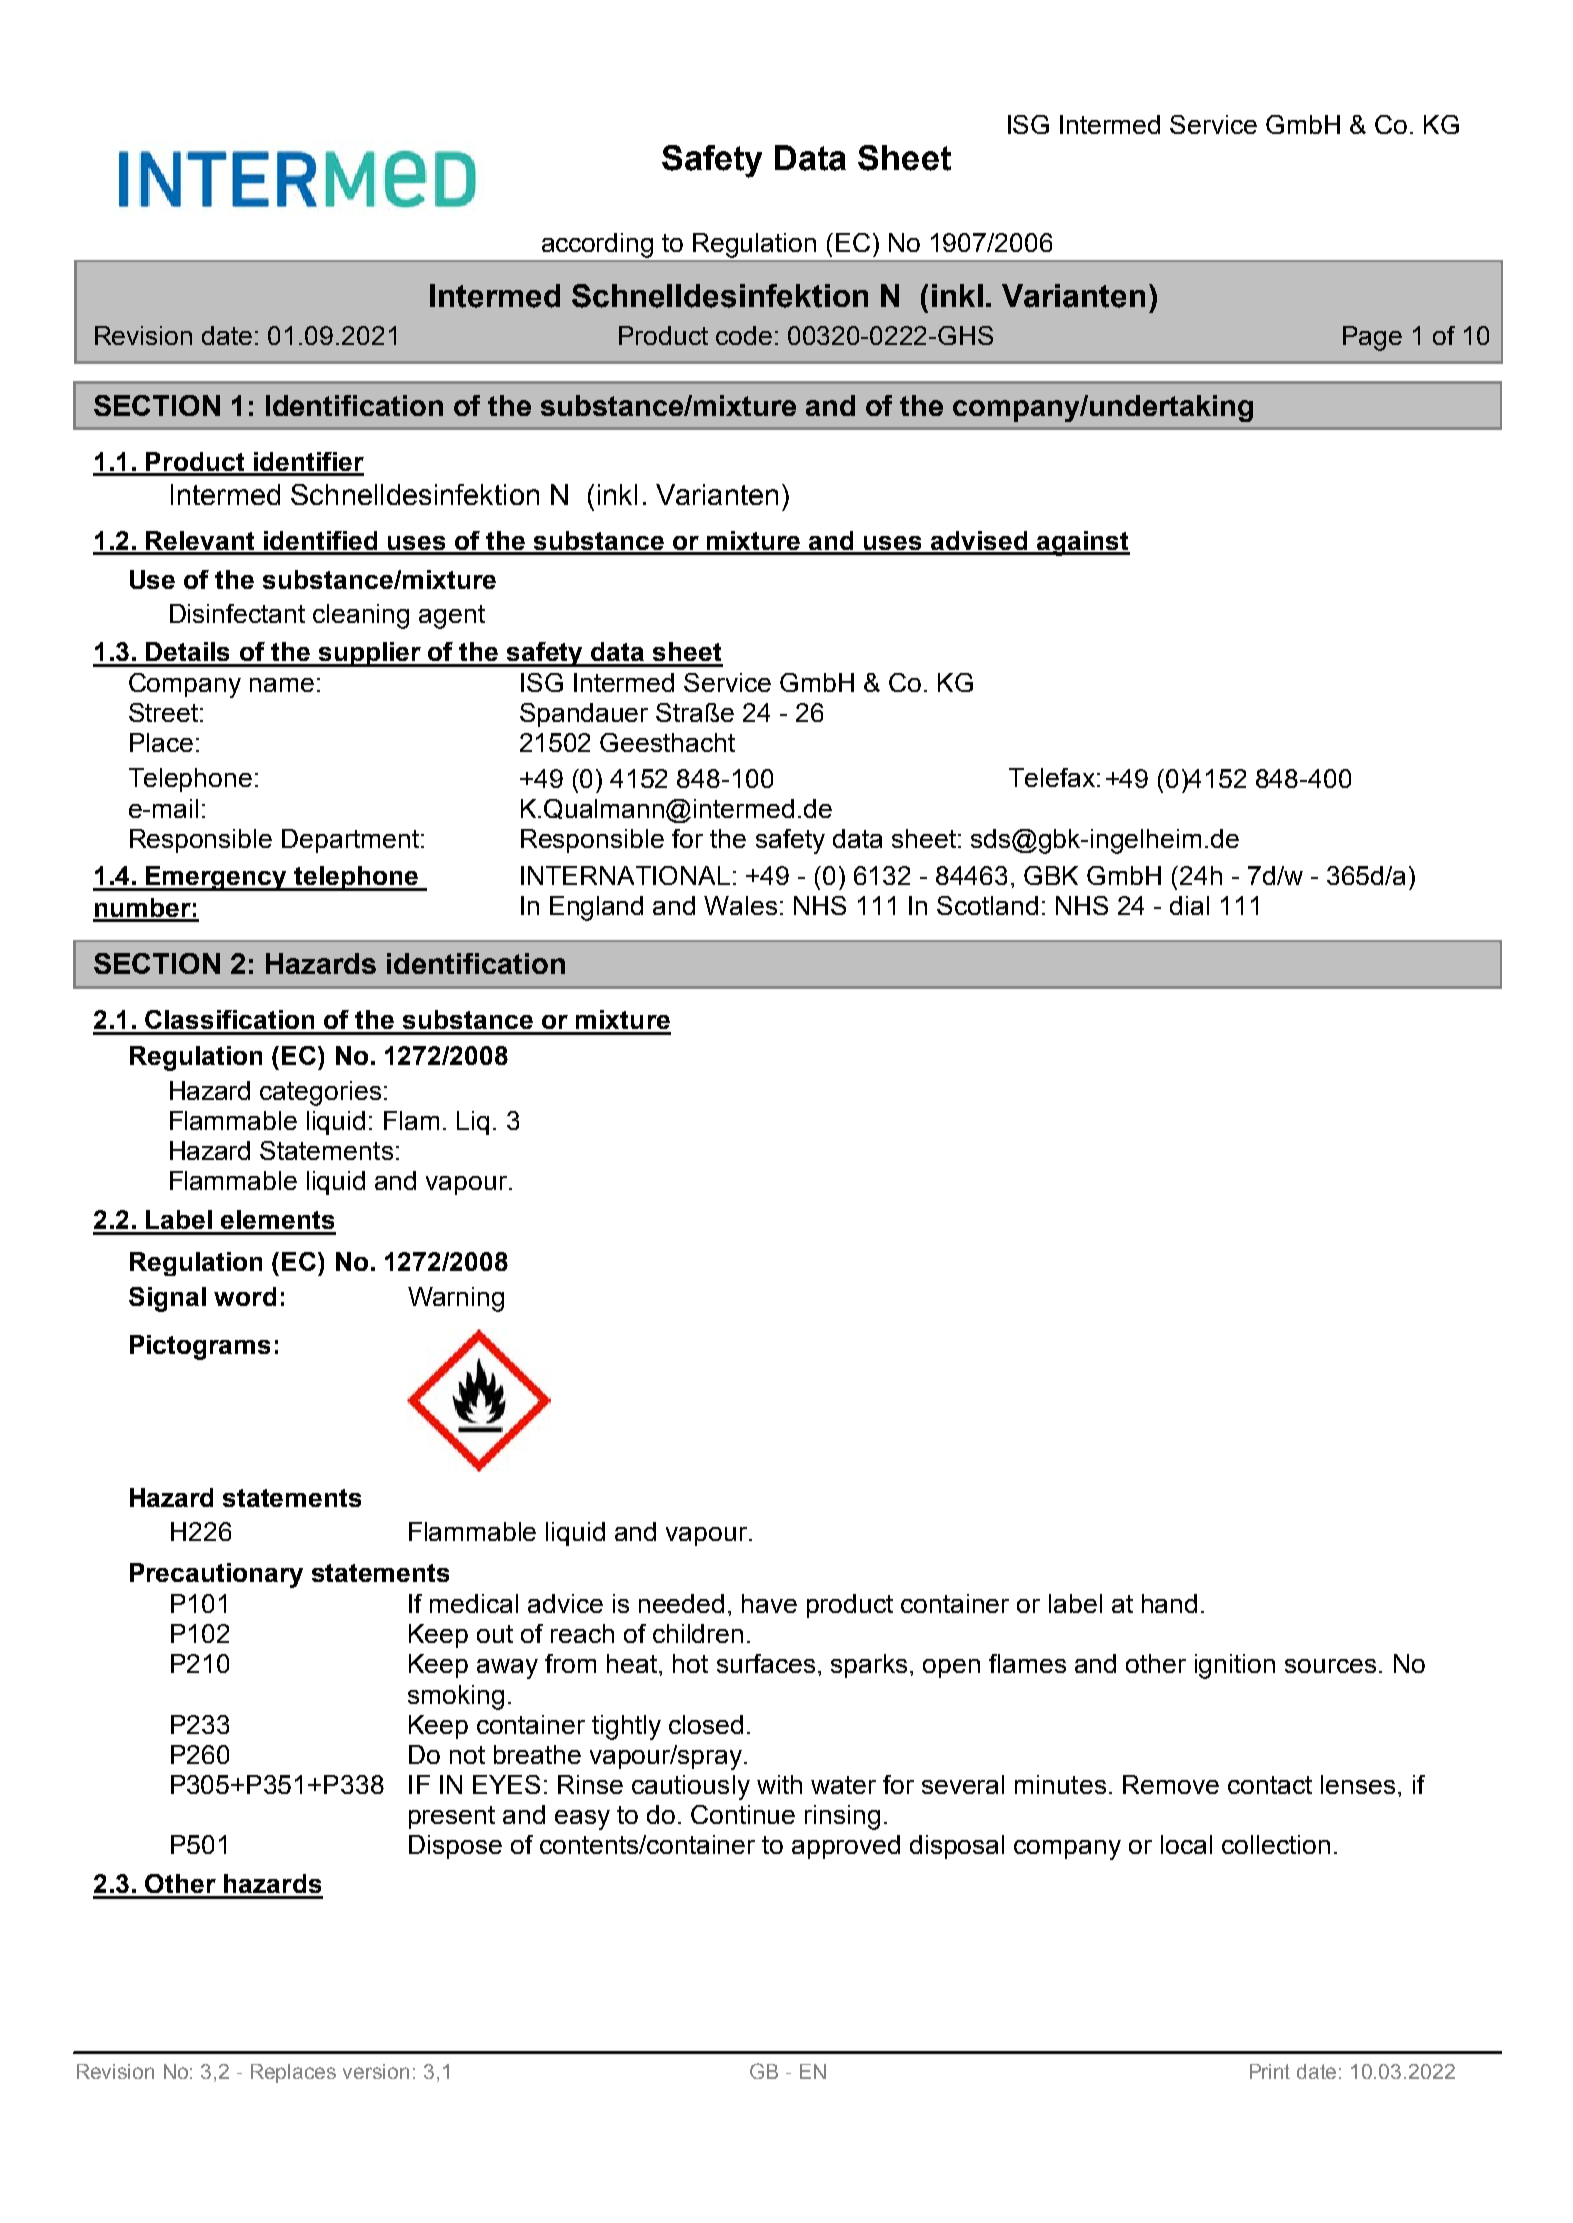 This document has height=2223, width=1573. What do you see at coordinates (769, 1603) in the document?
I see `have` at bounding box center [769, 1603].
